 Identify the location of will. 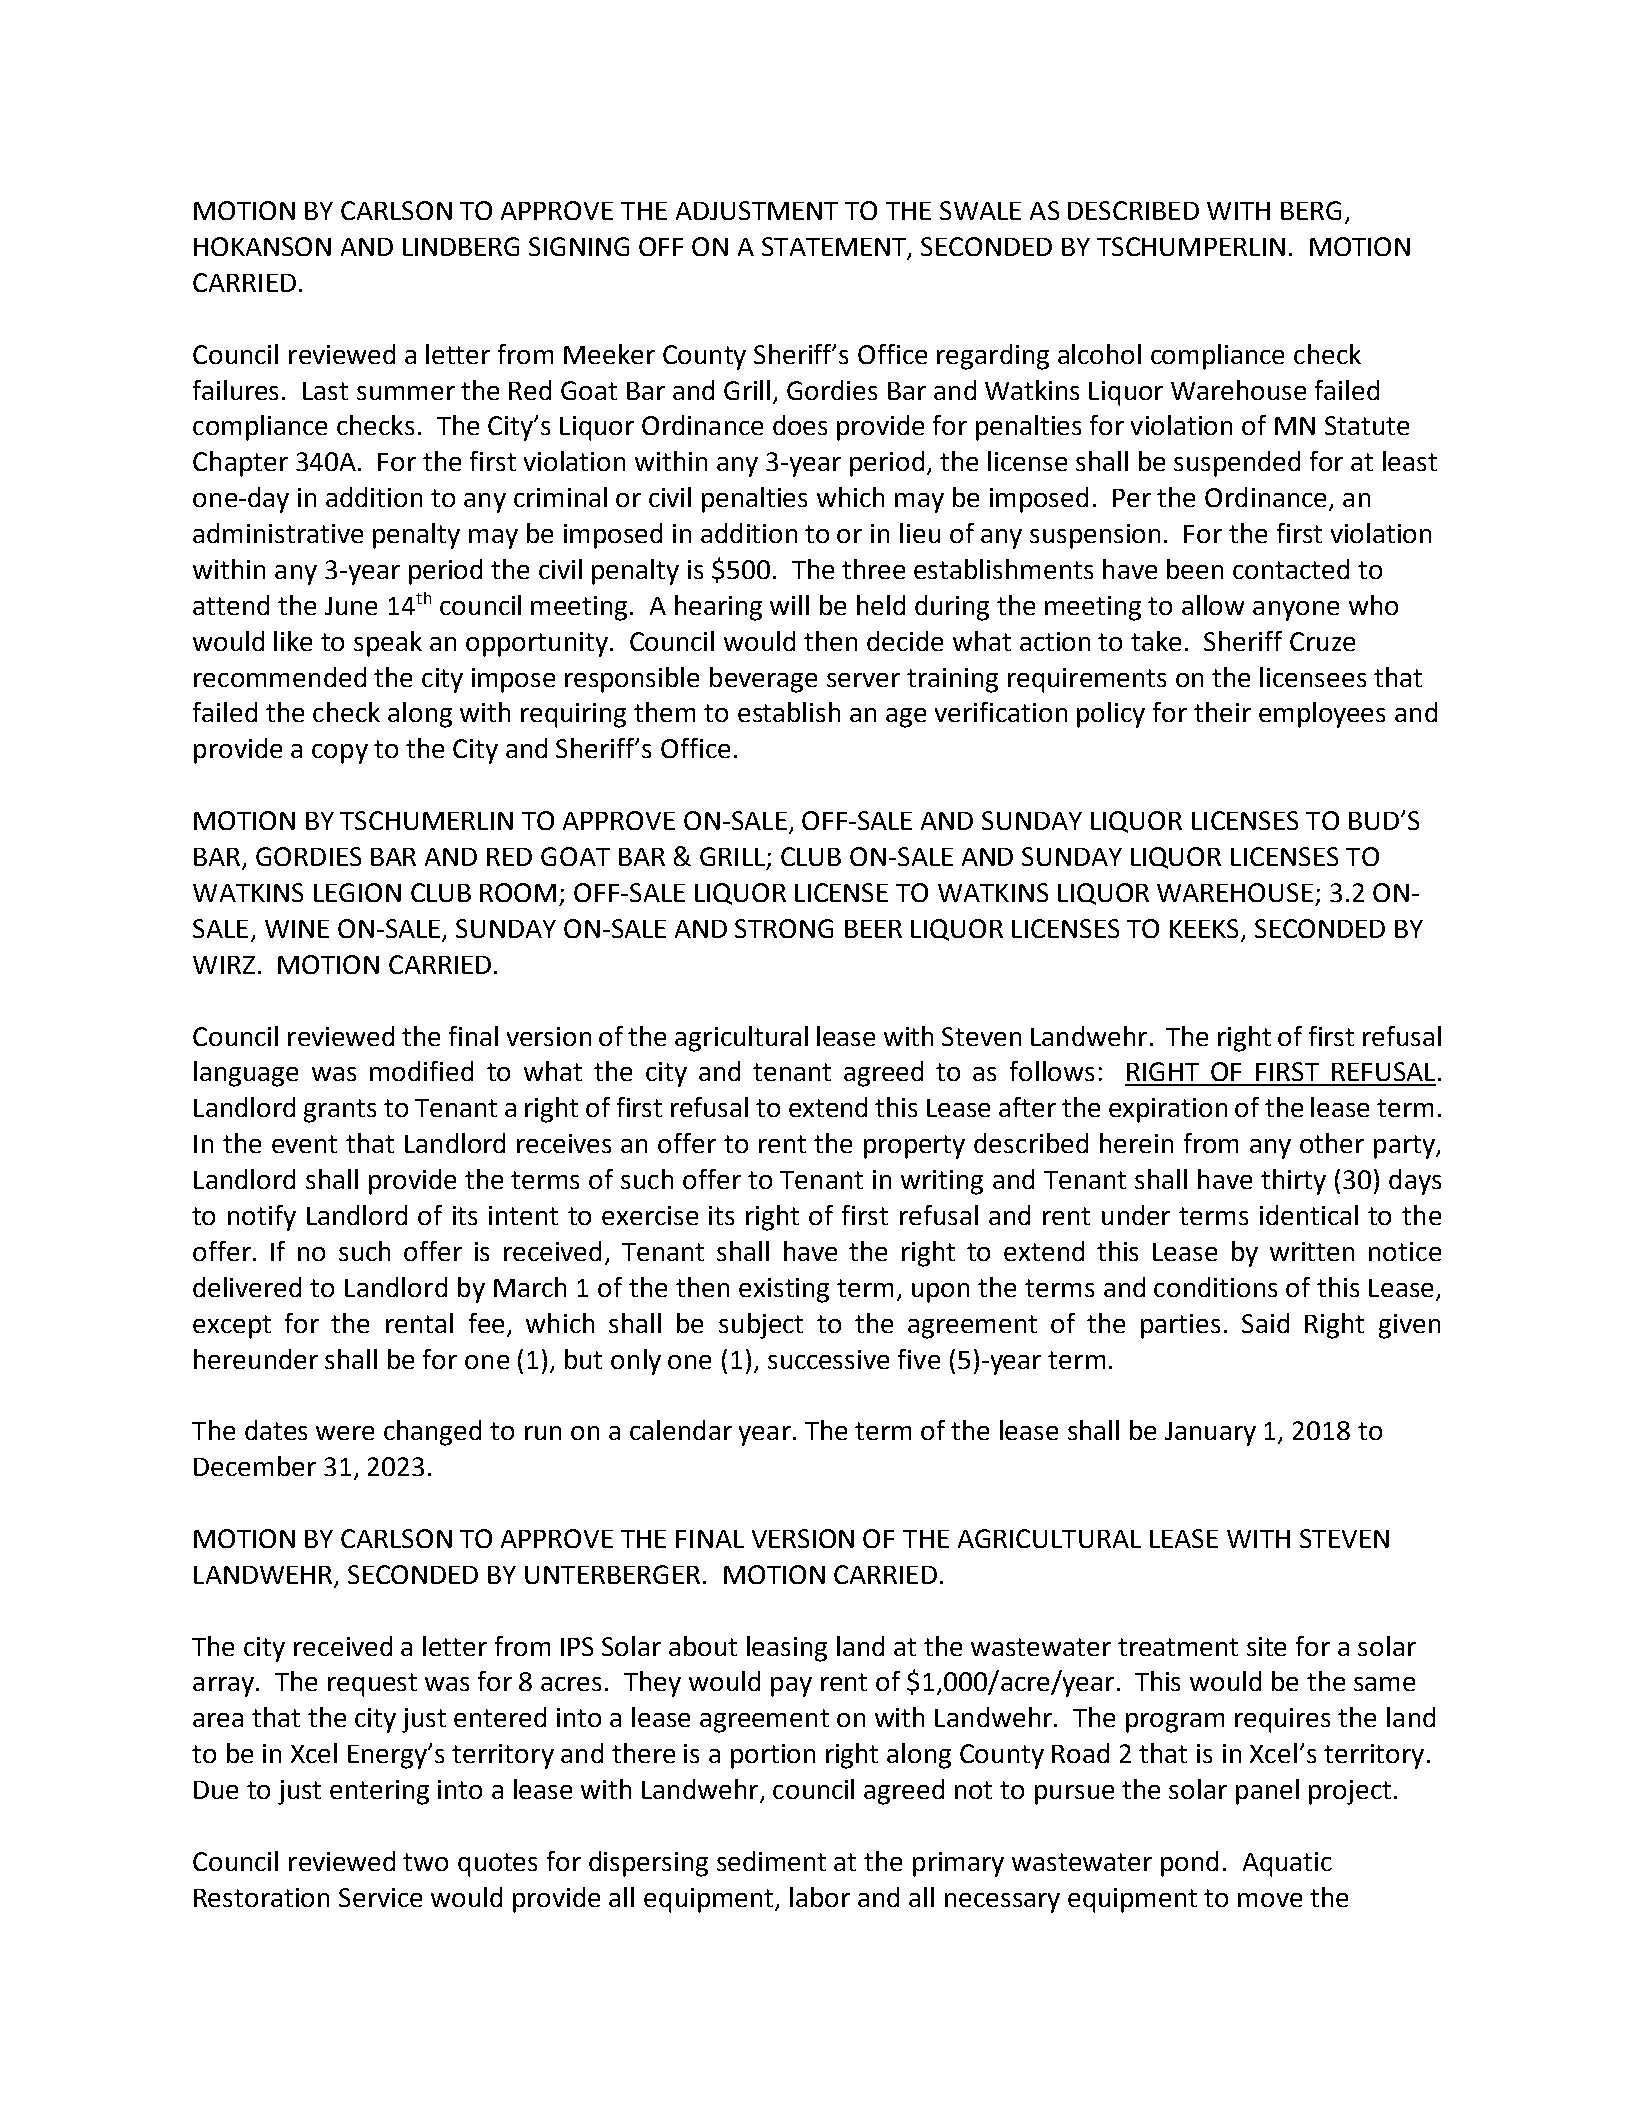
(789, 605).
